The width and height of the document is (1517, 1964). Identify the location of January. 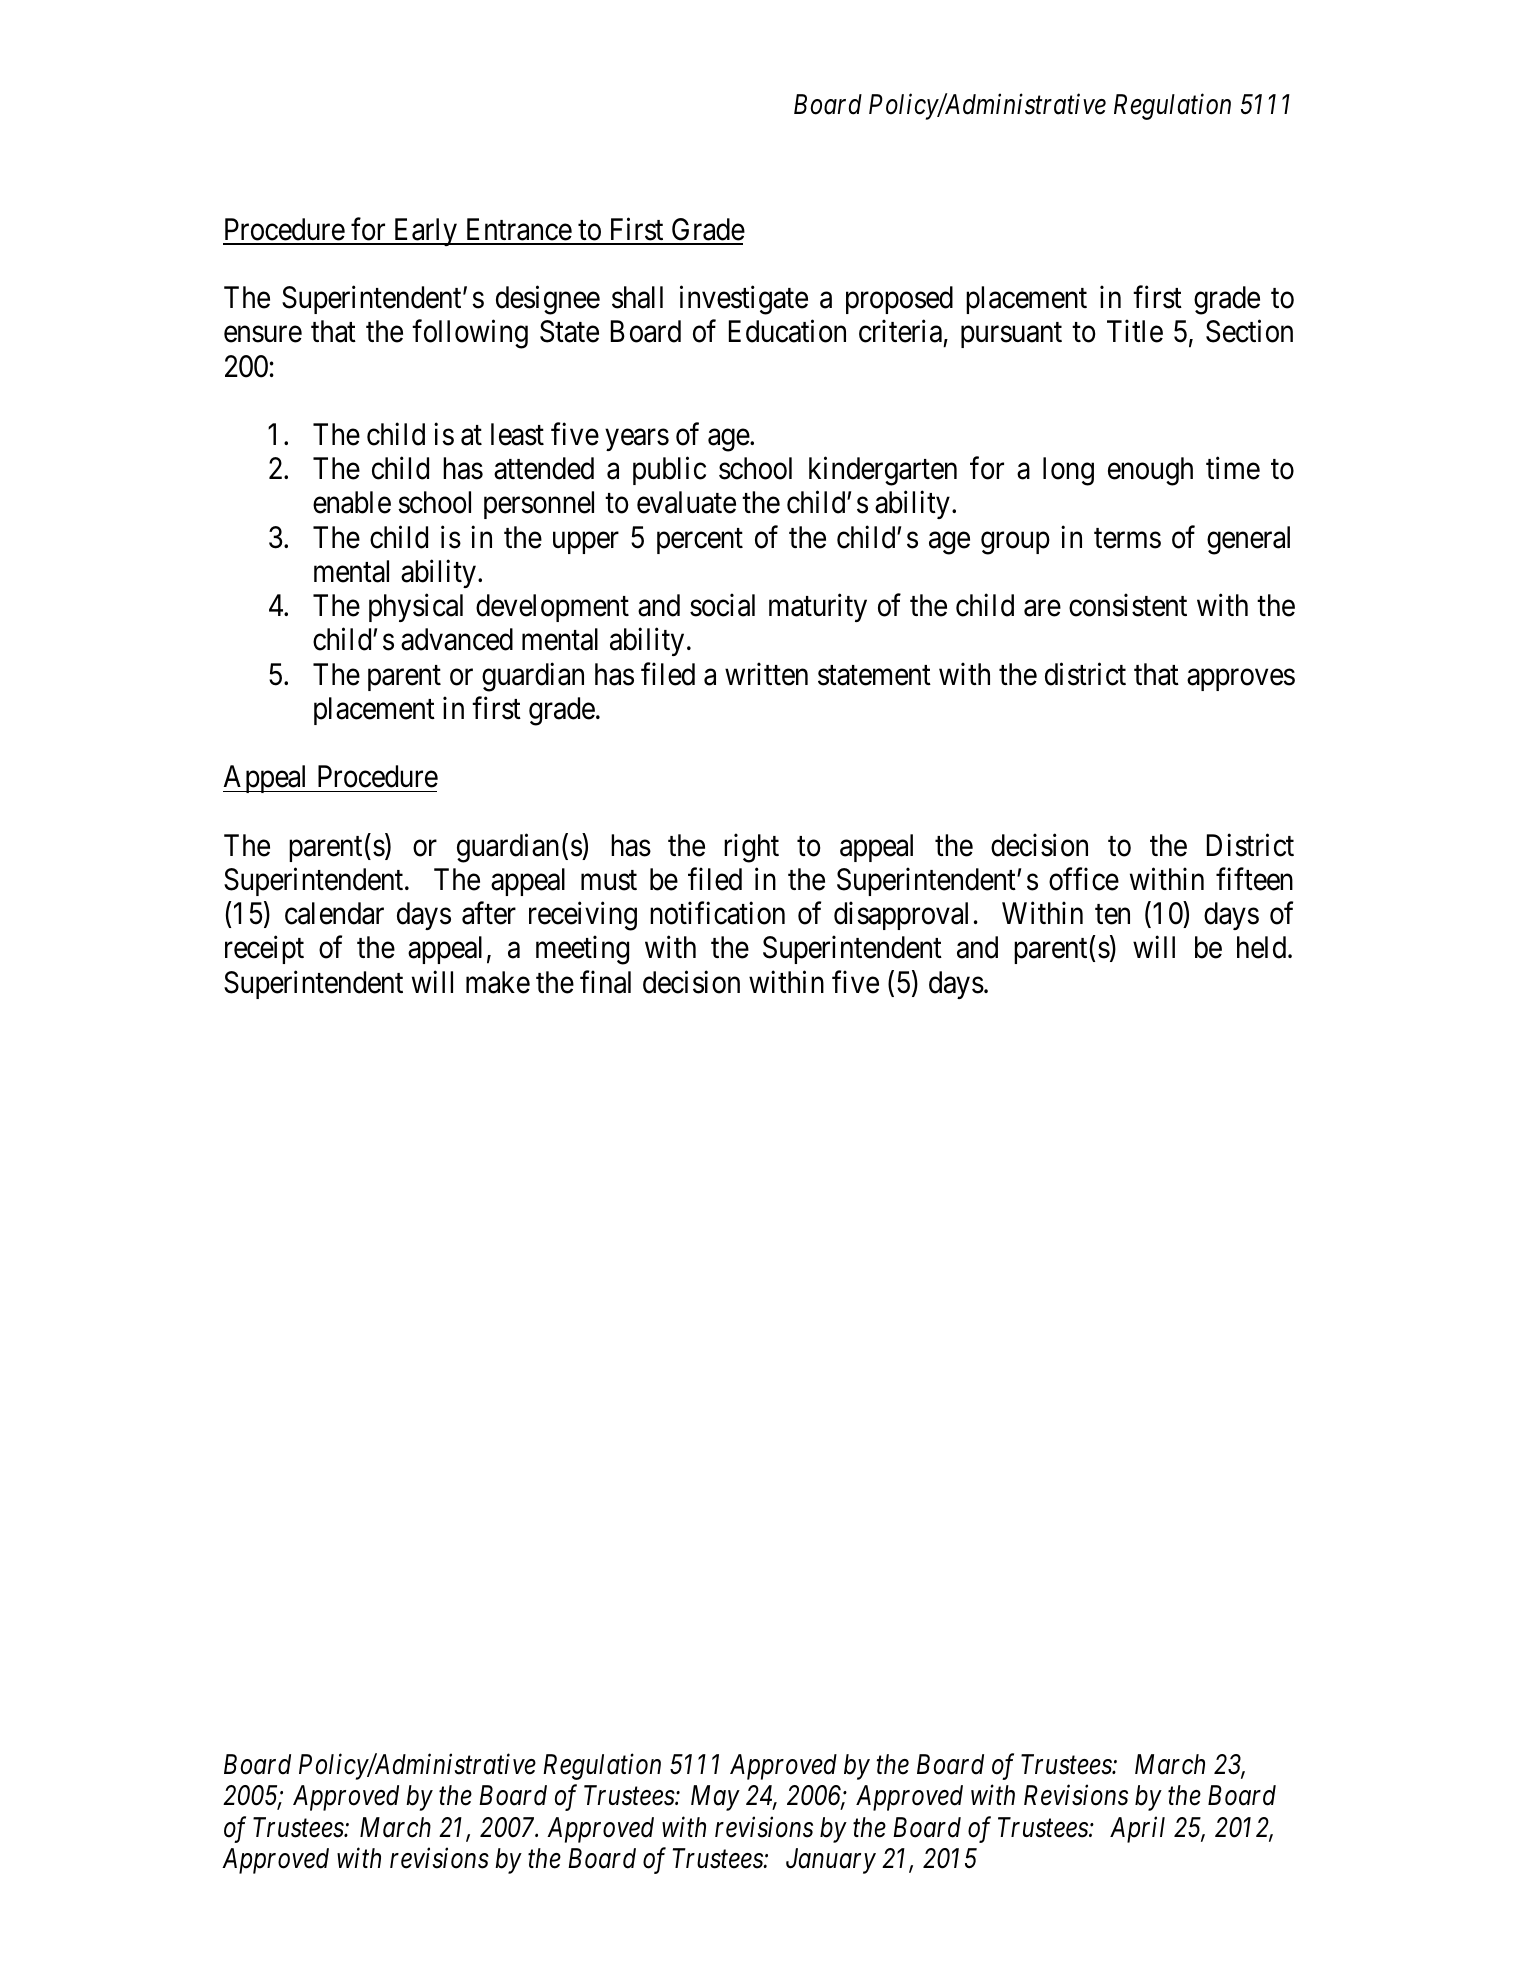
(831, 1861).
